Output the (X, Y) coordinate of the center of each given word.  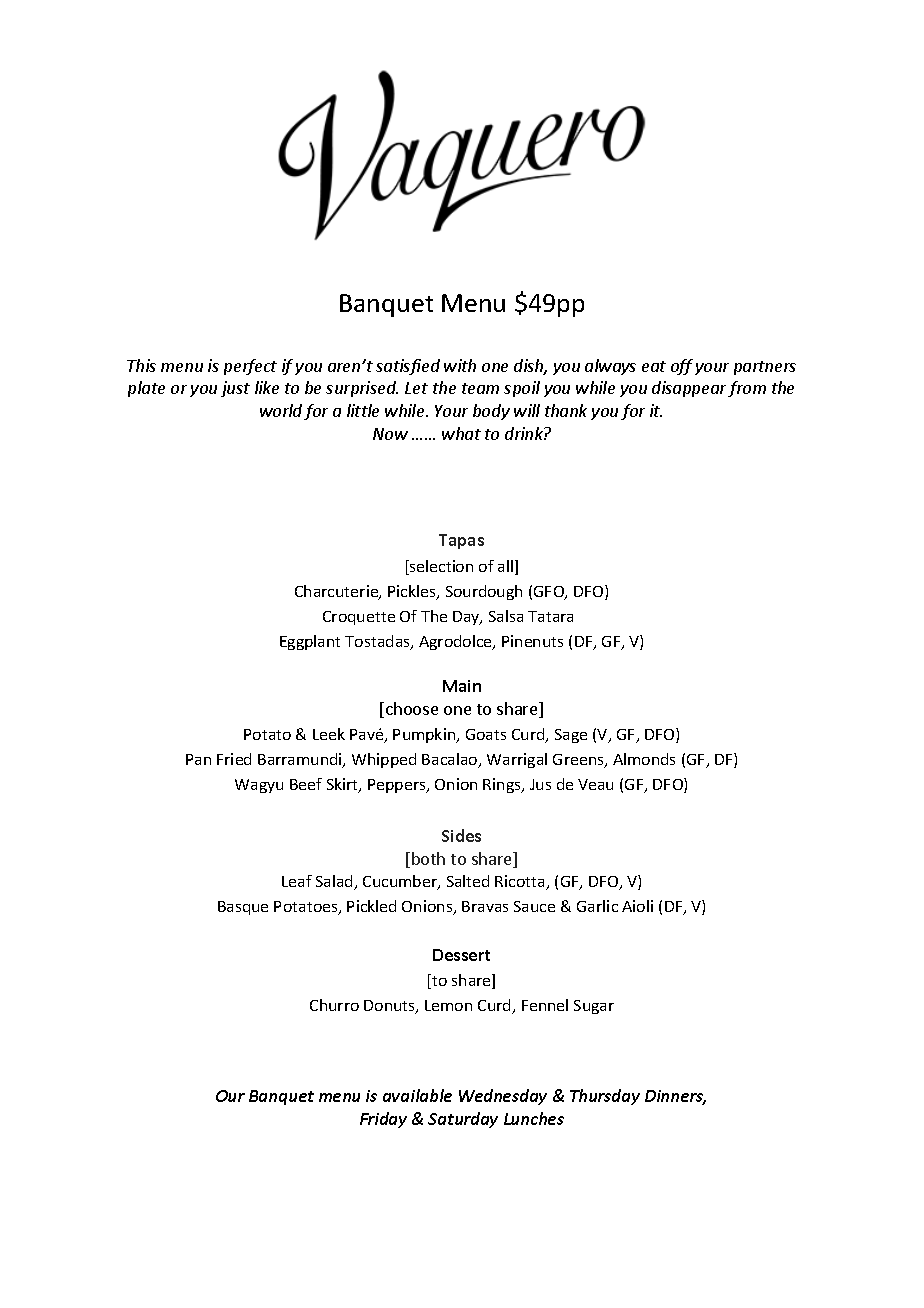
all (507, 567)
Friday (383, 1120)
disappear (689, 389)
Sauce (534, 906)
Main (462, 686)
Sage (571, 736)
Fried (234, 759)
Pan (198, 759)
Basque (243, 908)
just (235, 389)
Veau (595, 784)
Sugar (594, 1007)
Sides (461, 835)
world (281, 410)
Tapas (461, 541)
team (480, 388)
